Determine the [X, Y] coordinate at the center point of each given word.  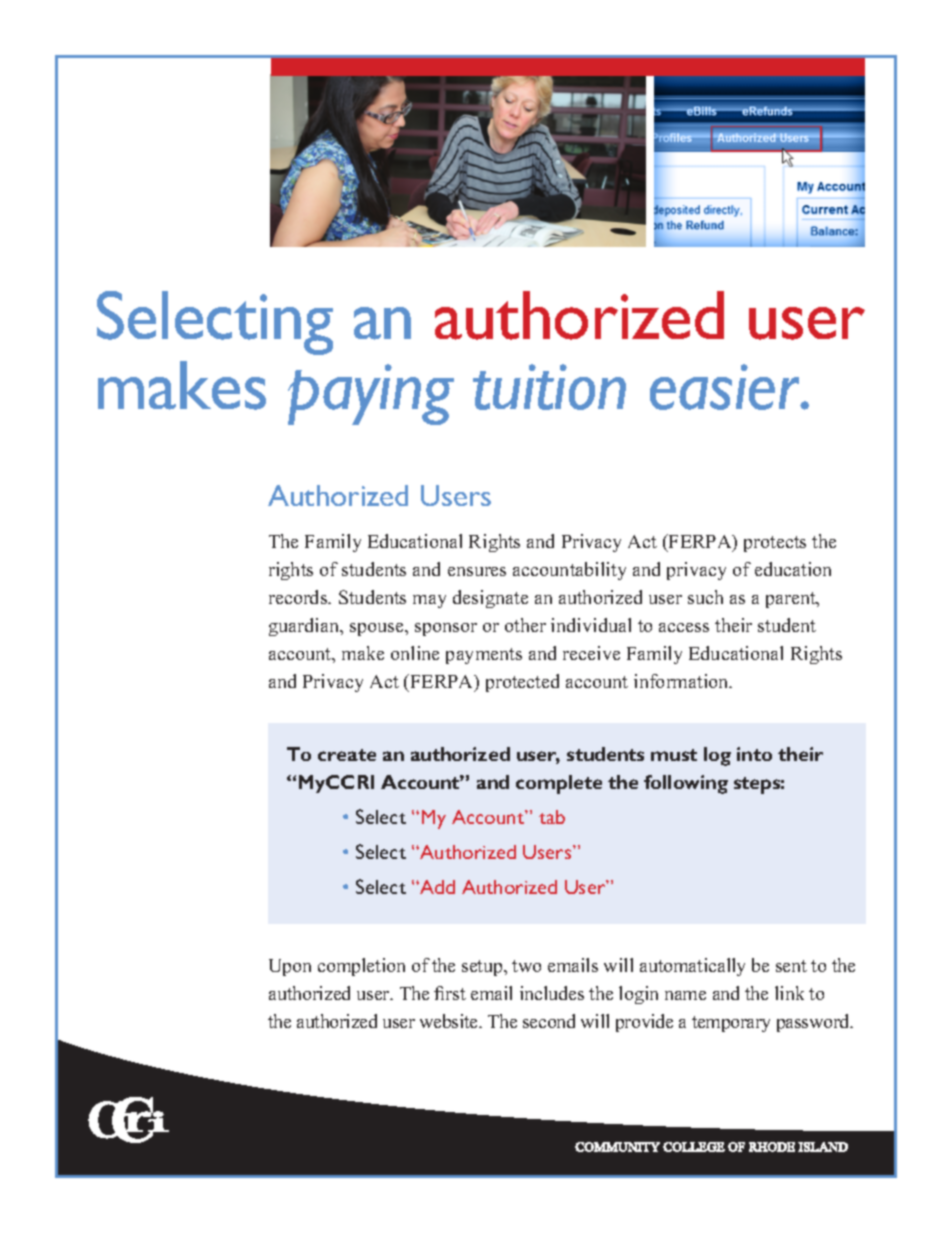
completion [361, 967]
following [686, 784]
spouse [378, 629]
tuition [549, 387]
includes [552, 993]
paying [371, 394]
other [525, 625]
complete [559, 784]
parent [792, 600]
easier [726, 387]
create [347, 755]
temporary [731, 1024]
